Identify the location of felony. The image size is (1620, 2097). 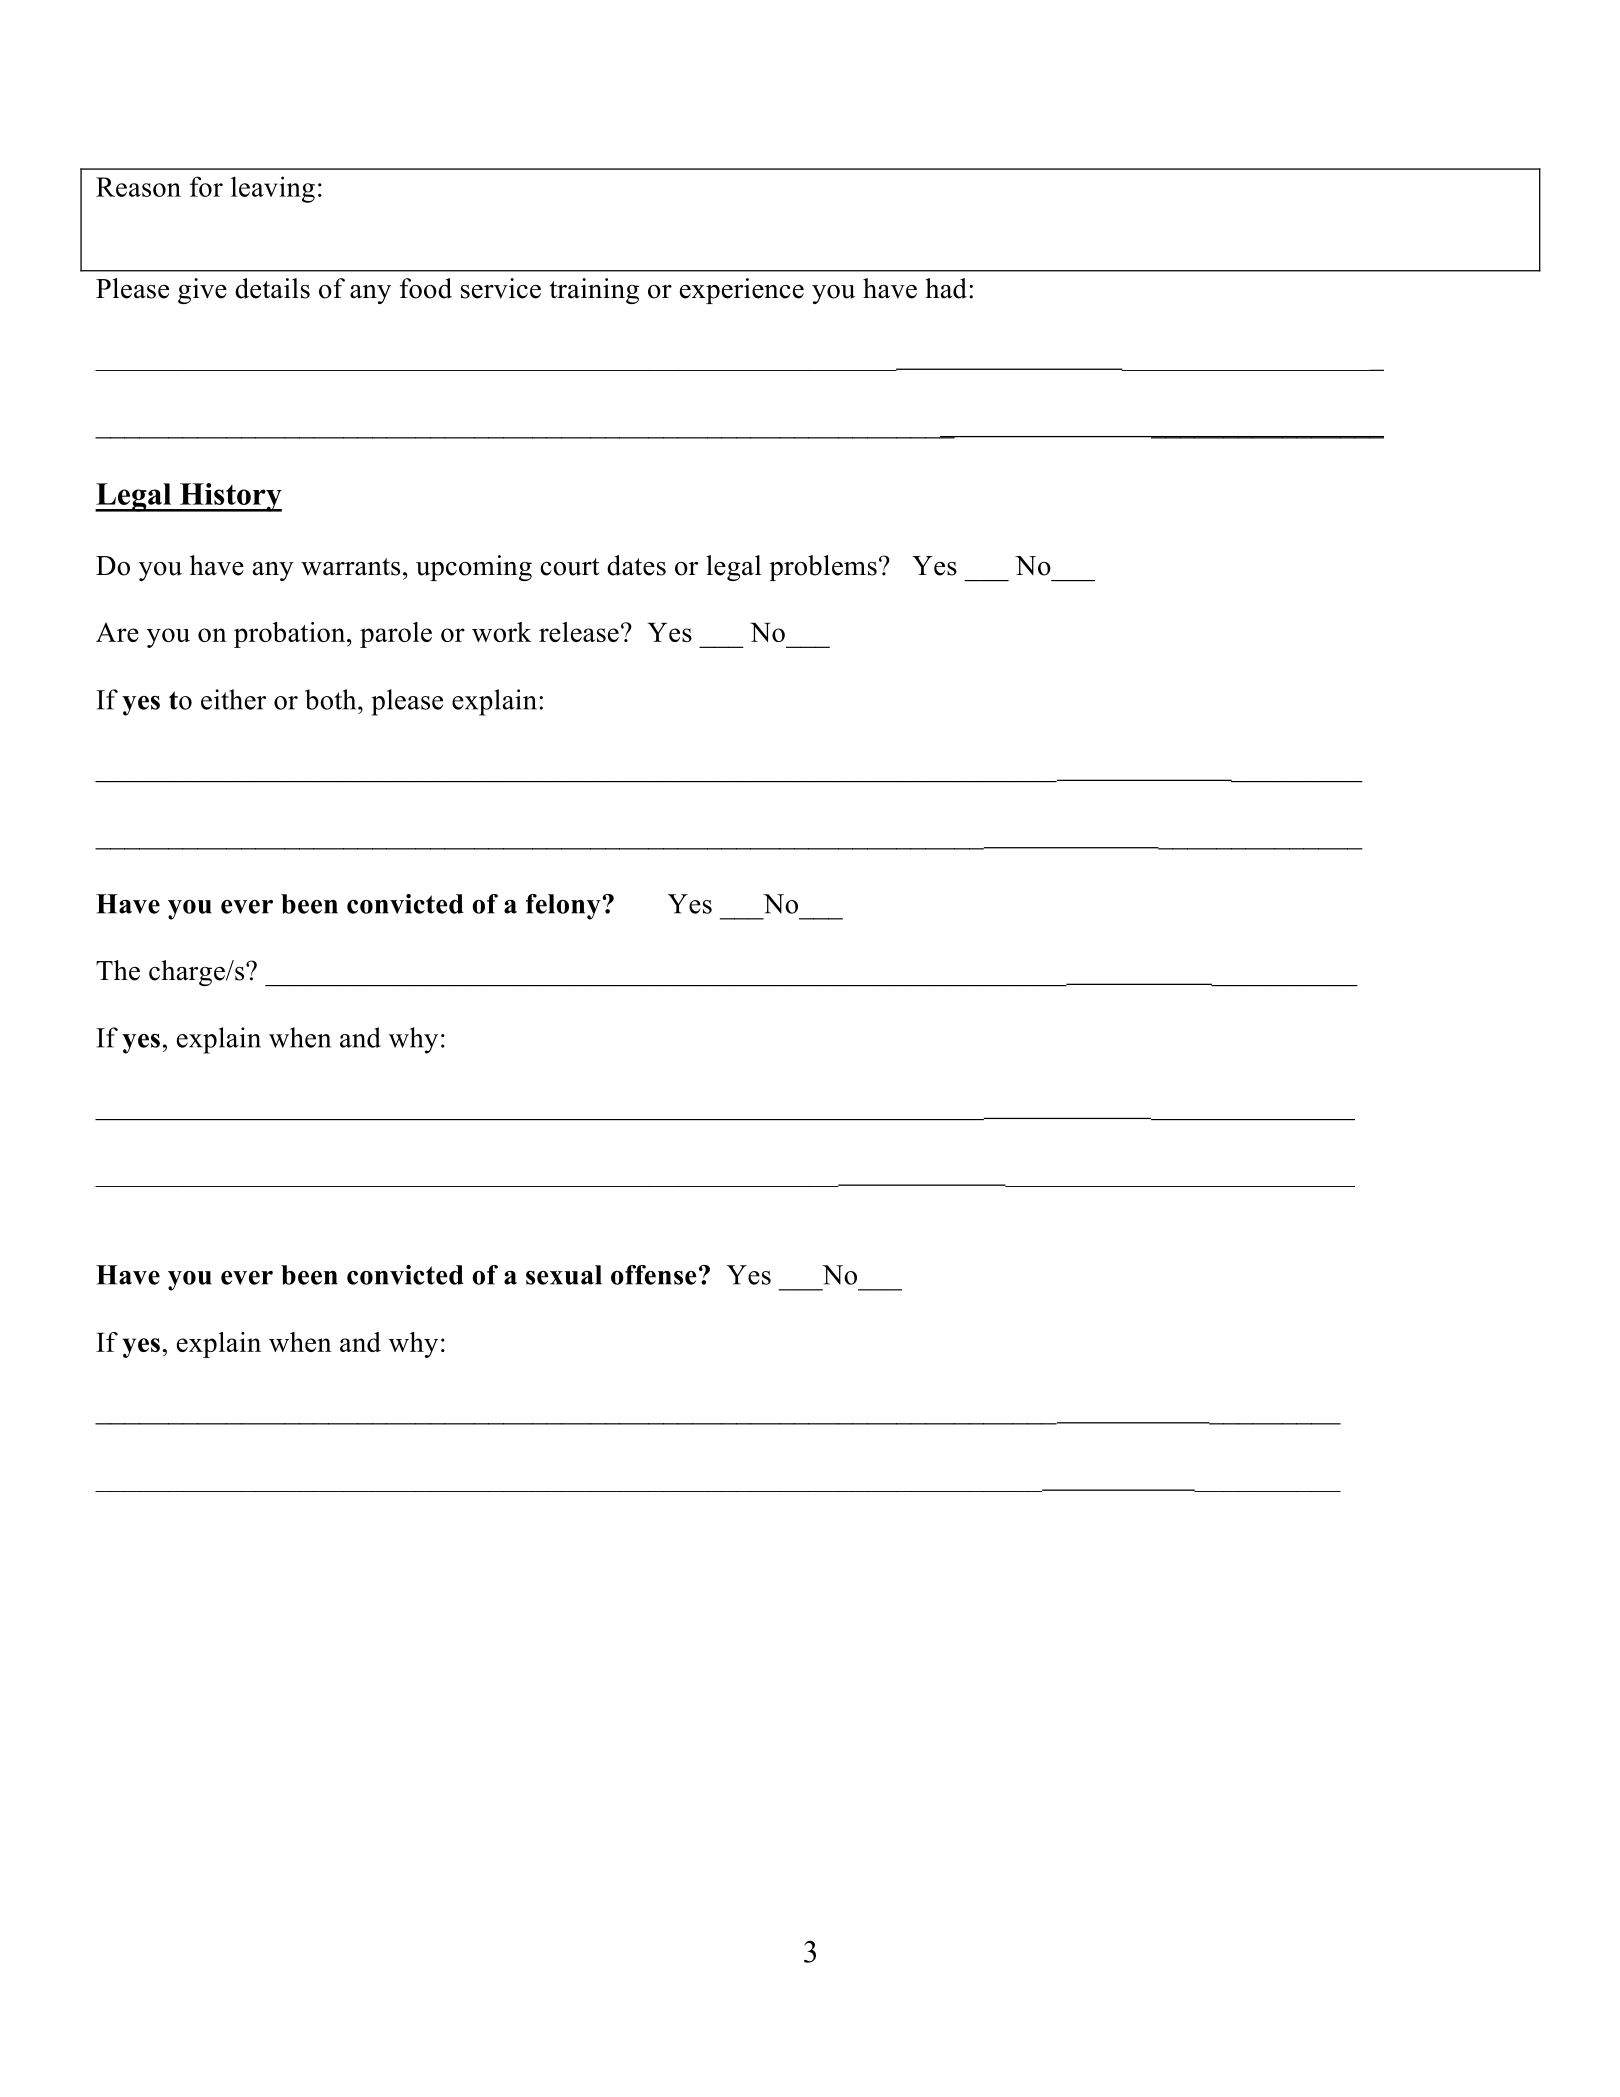
(563, 907).
